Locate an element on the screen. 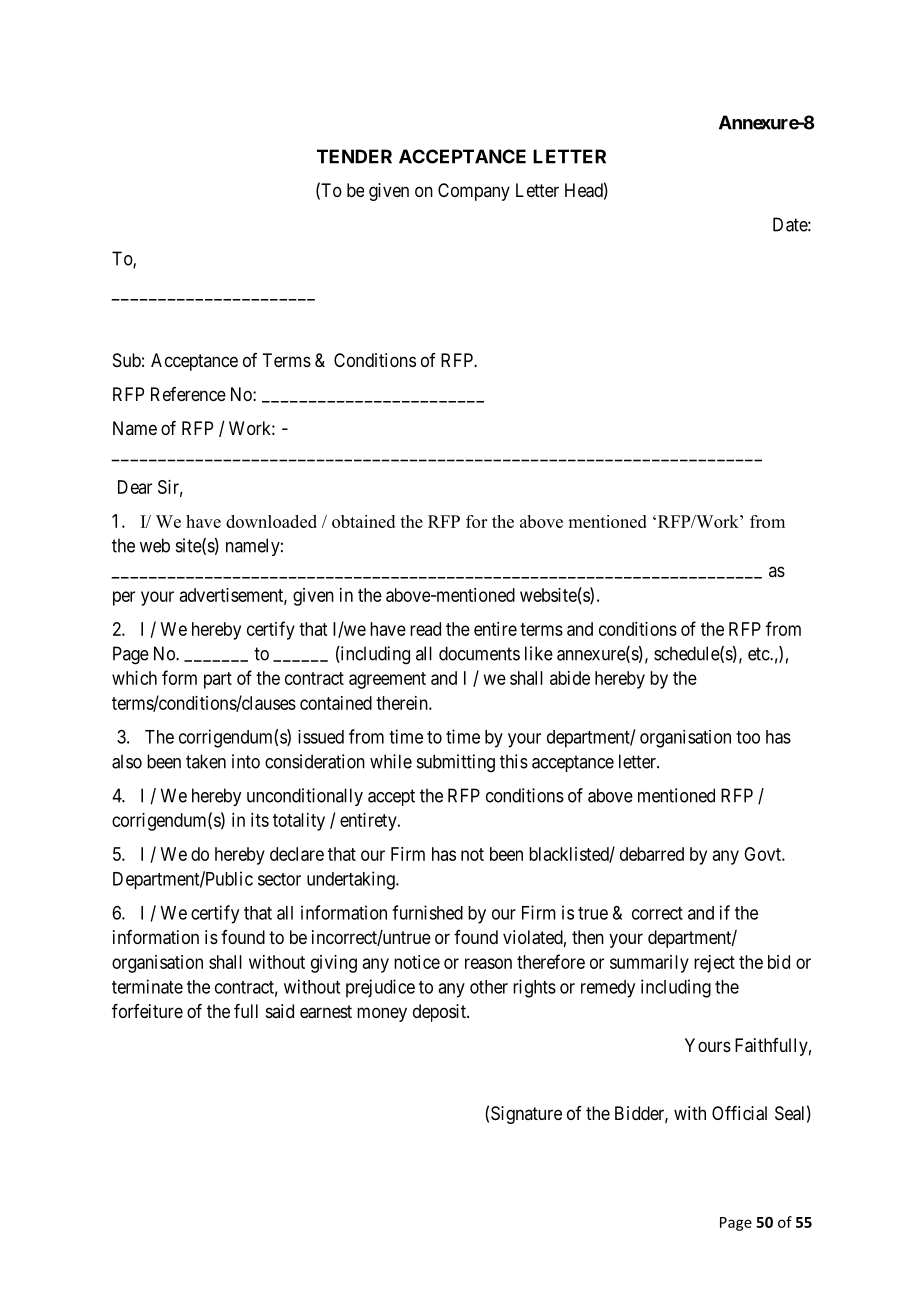  abide is located at coordinates (570, 678).
